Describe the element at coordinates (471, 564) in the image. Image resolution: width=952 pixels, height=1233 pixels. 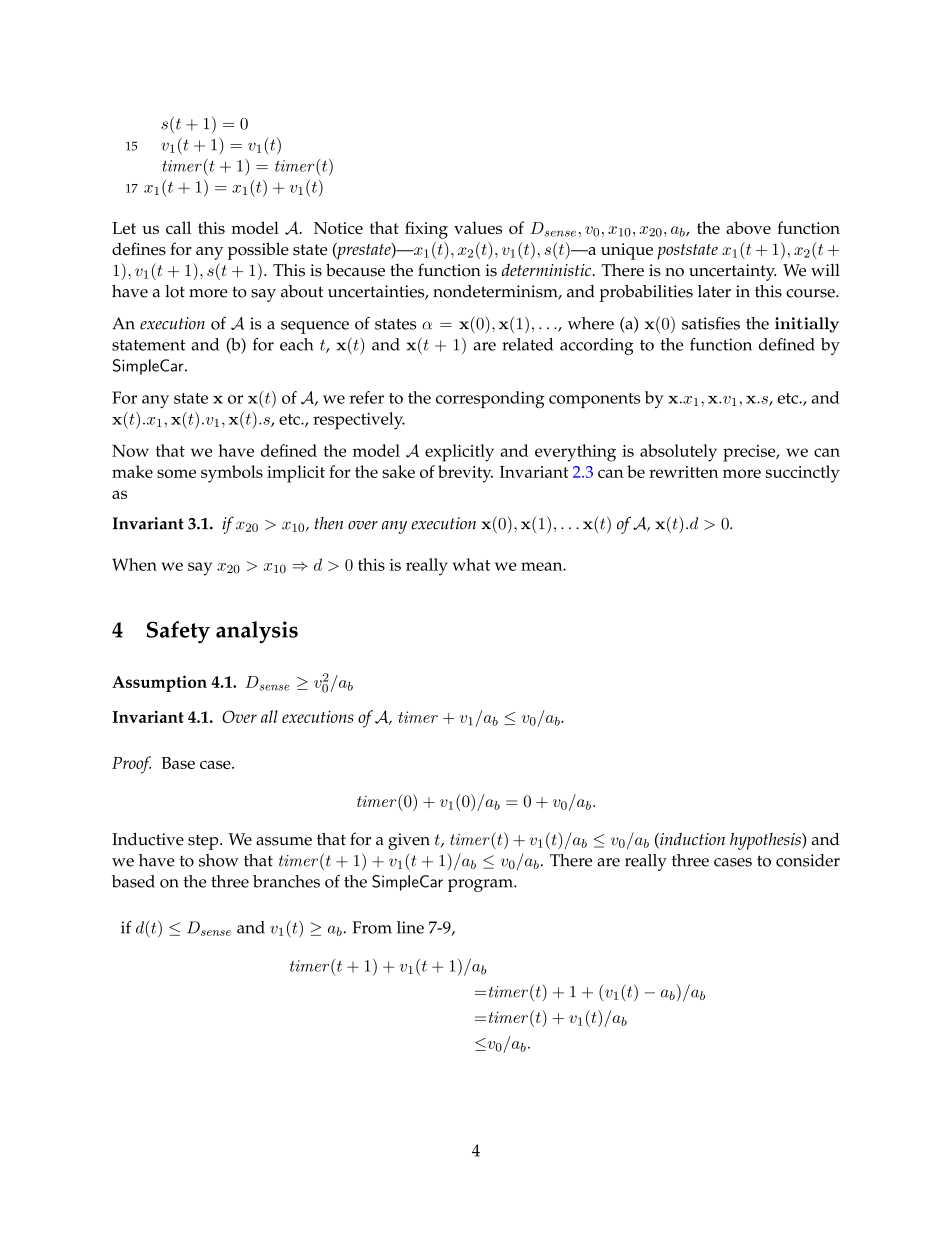
I see `what` at that location.
